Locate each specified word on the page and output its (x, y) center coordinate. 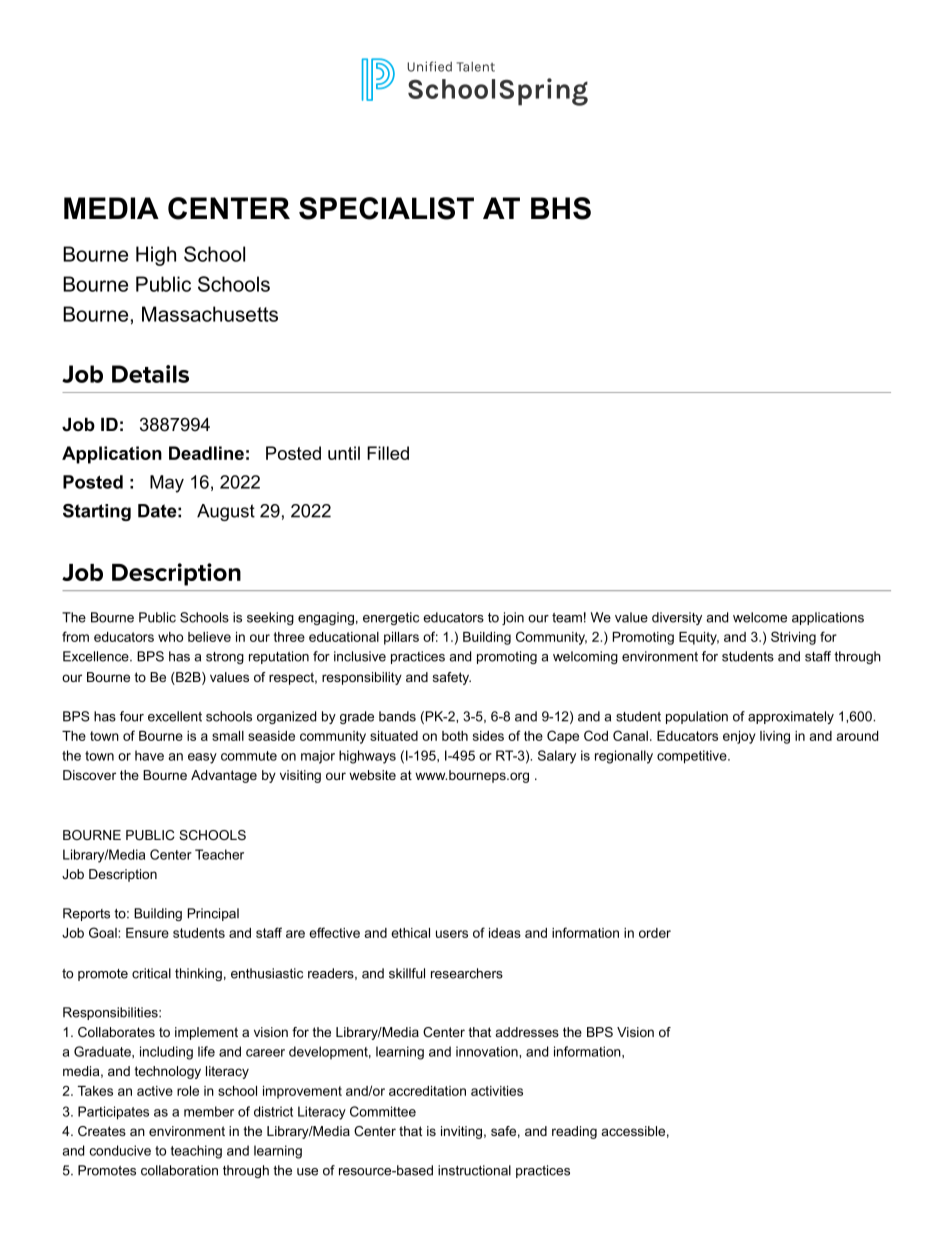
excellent (175, 716)
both (455, 736)
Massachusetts (210, 314)
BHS (561, 208)
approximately (791, 717)
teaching (196, 1152)
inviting (461, 1132)
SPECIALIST (386, 208)
